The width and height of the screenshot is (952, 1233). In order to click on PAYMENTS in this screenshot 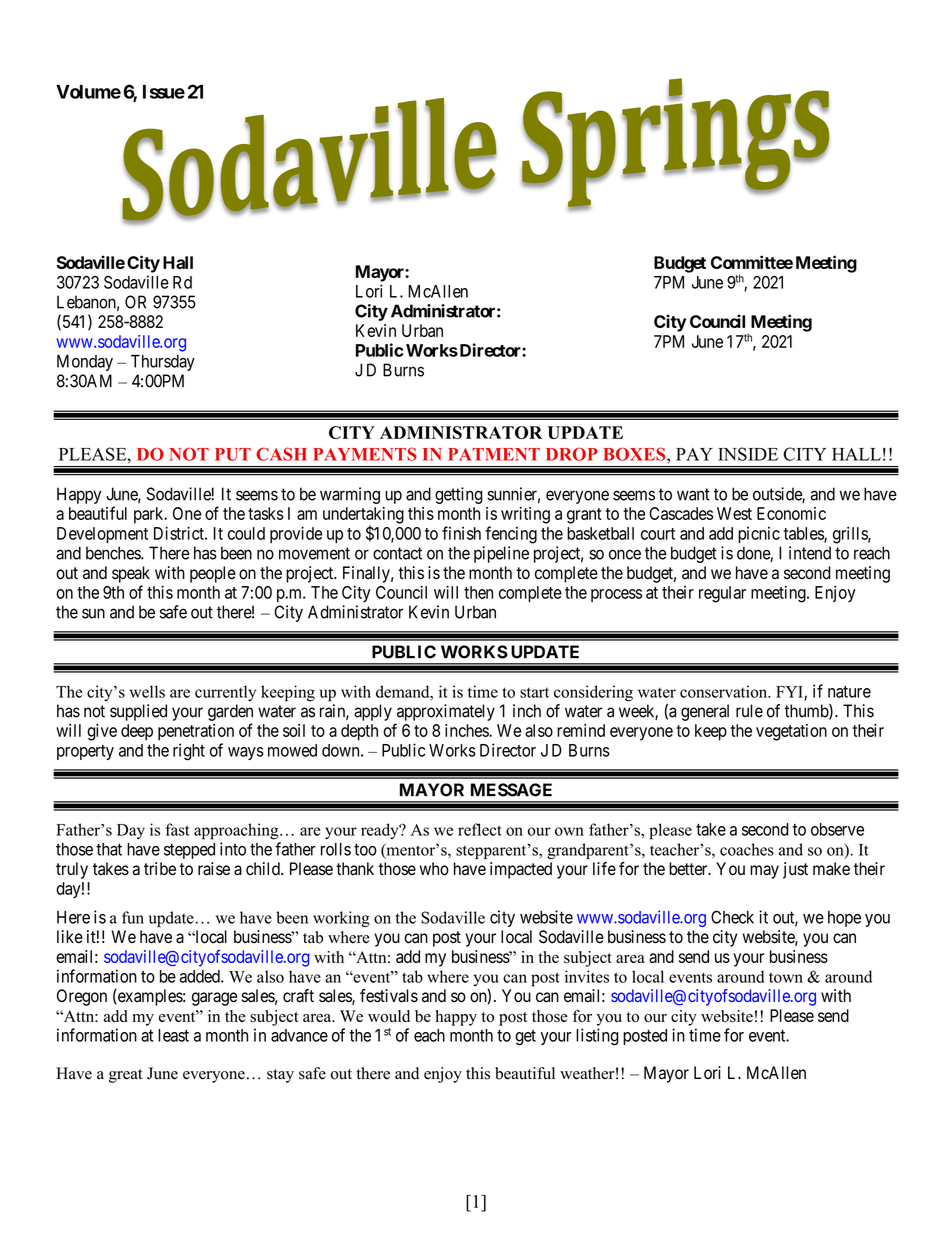, I will do `click(365, 454)`.
